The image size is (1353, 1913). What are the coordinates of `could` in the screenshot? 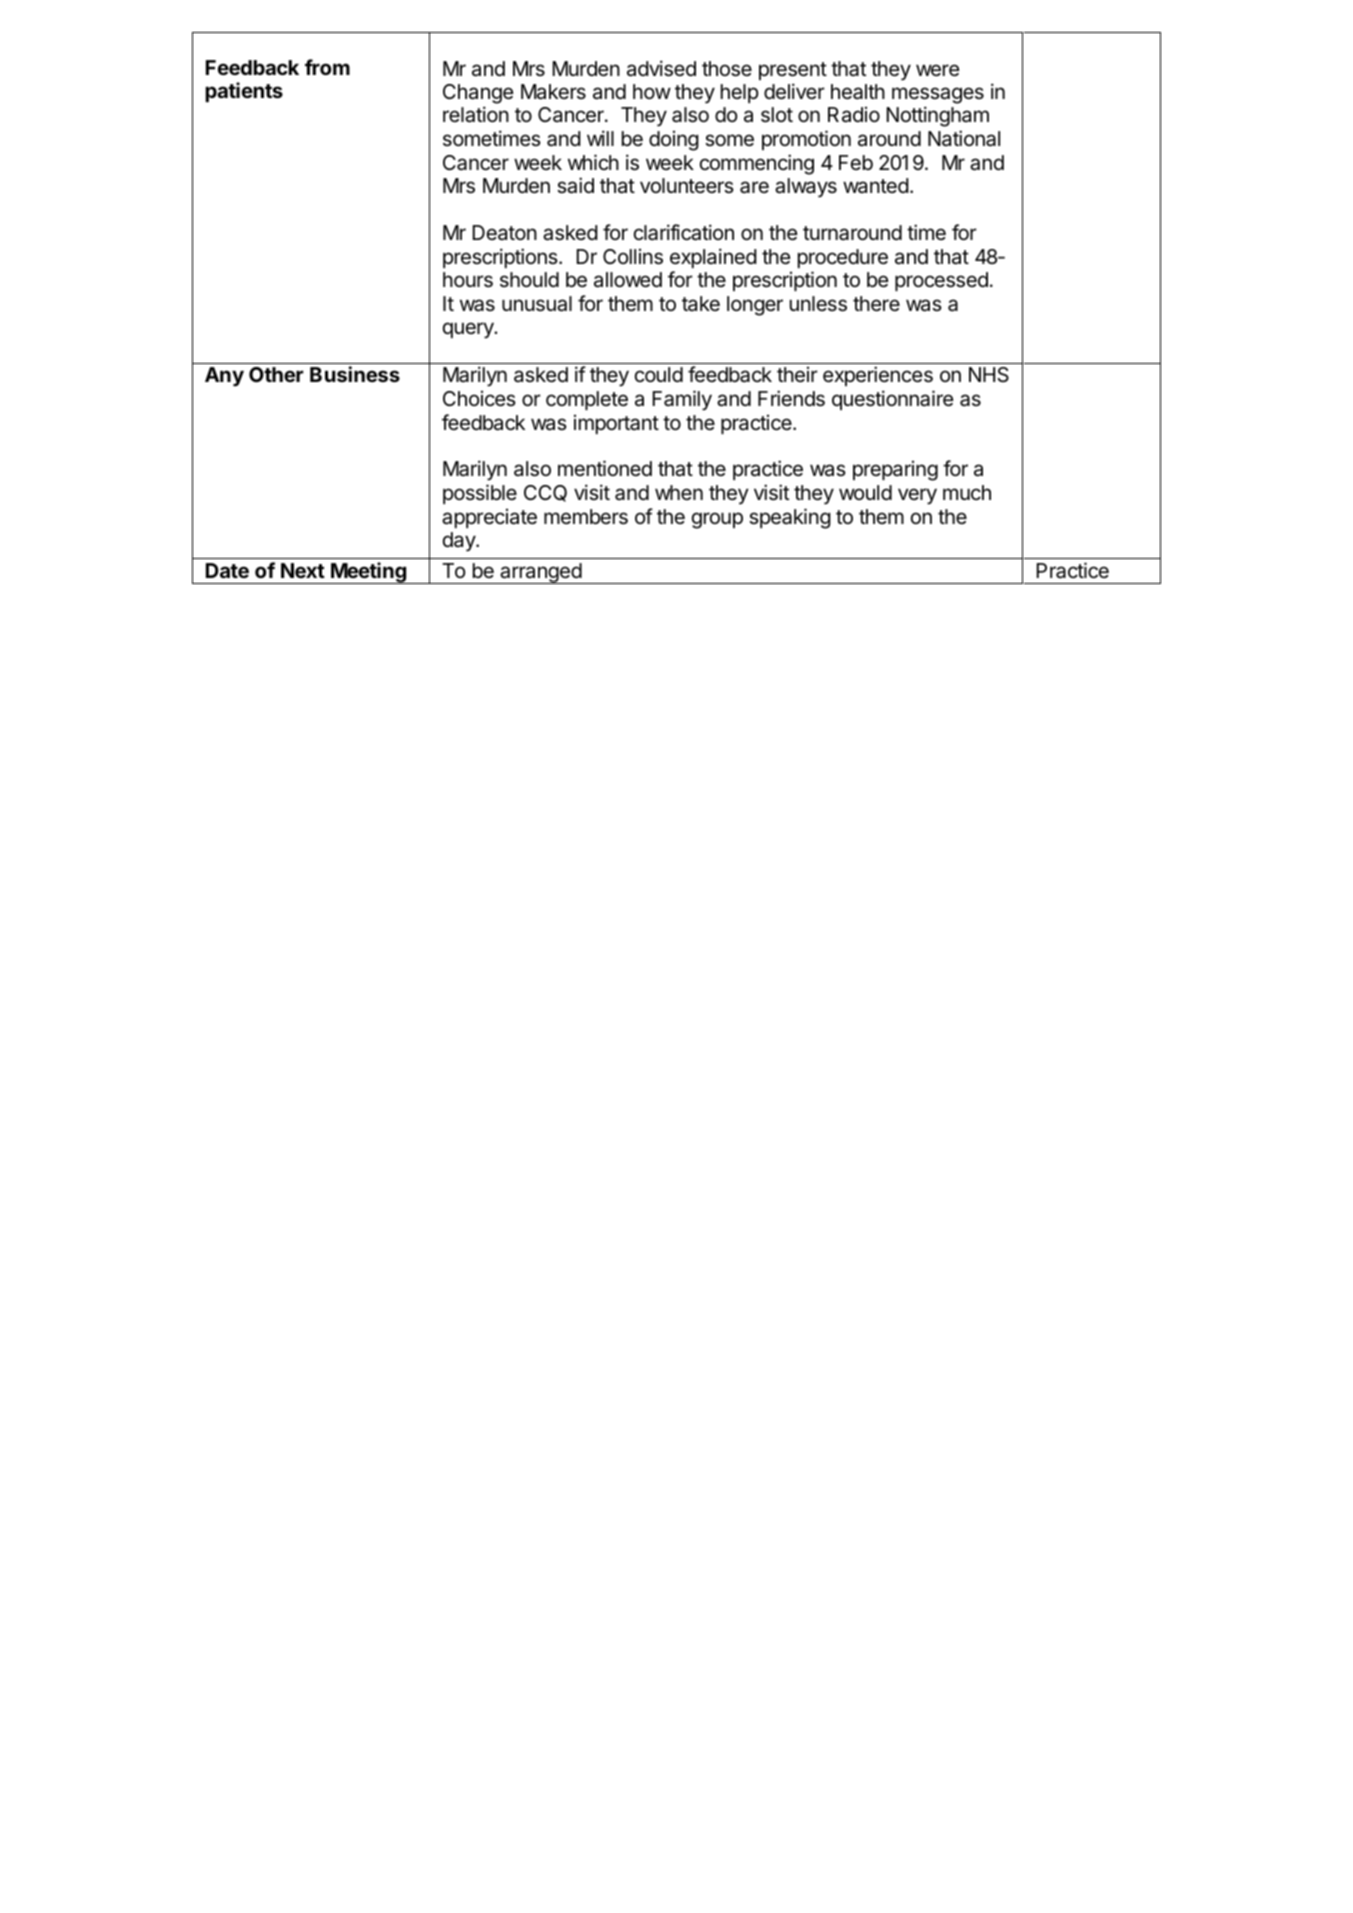 It's located at (659, 374).
